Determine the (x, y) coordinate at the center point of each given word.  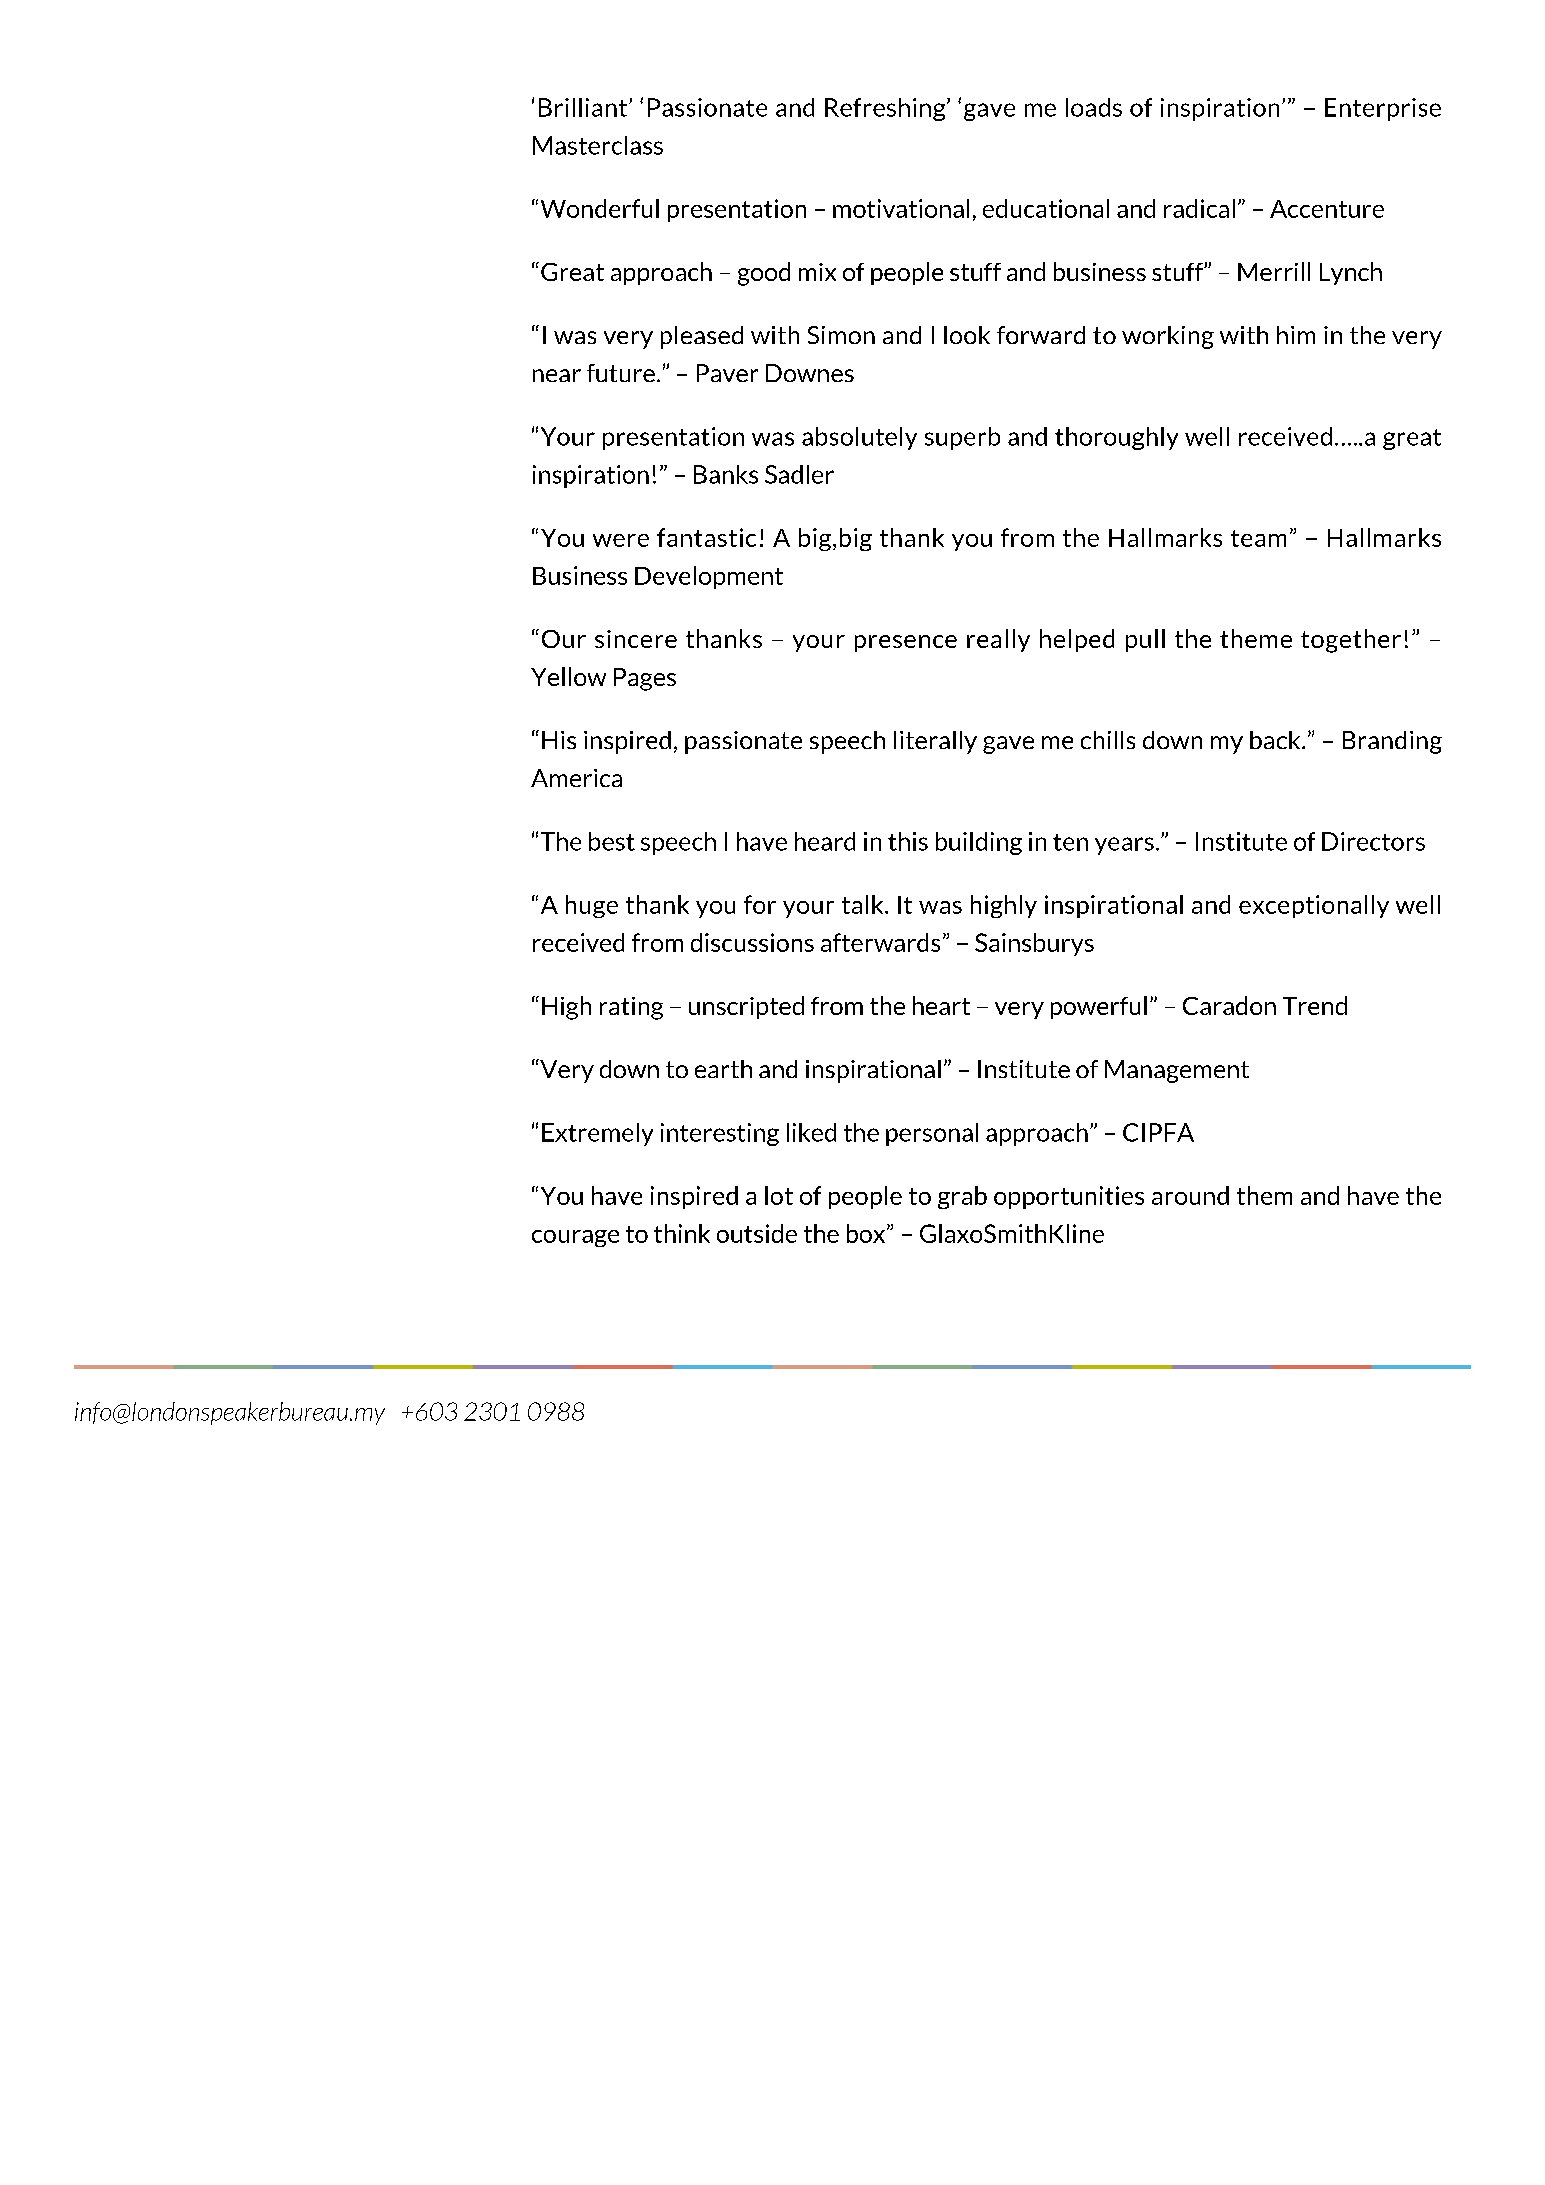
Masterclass (598, 145)
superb (962, 438)
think (682, 1233)
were (621, 540)
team (1258, 538)
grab (962, 1197)
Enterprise (1383, 109)
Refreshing (886, 109)
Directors (1373, 841)
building (979, 843)
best (612, 841)
